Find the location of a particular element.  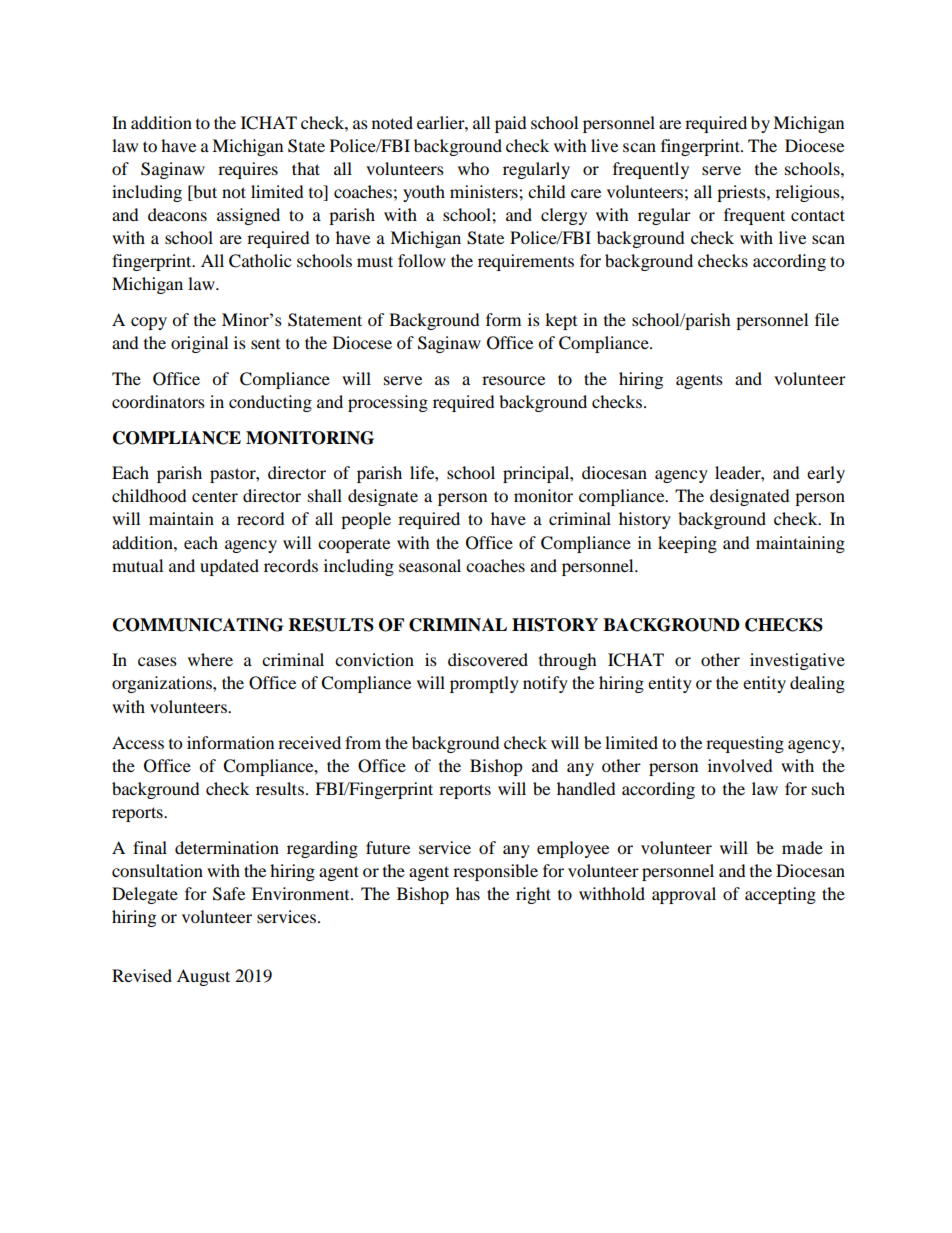

involved is located at coordinates (740, 765).
